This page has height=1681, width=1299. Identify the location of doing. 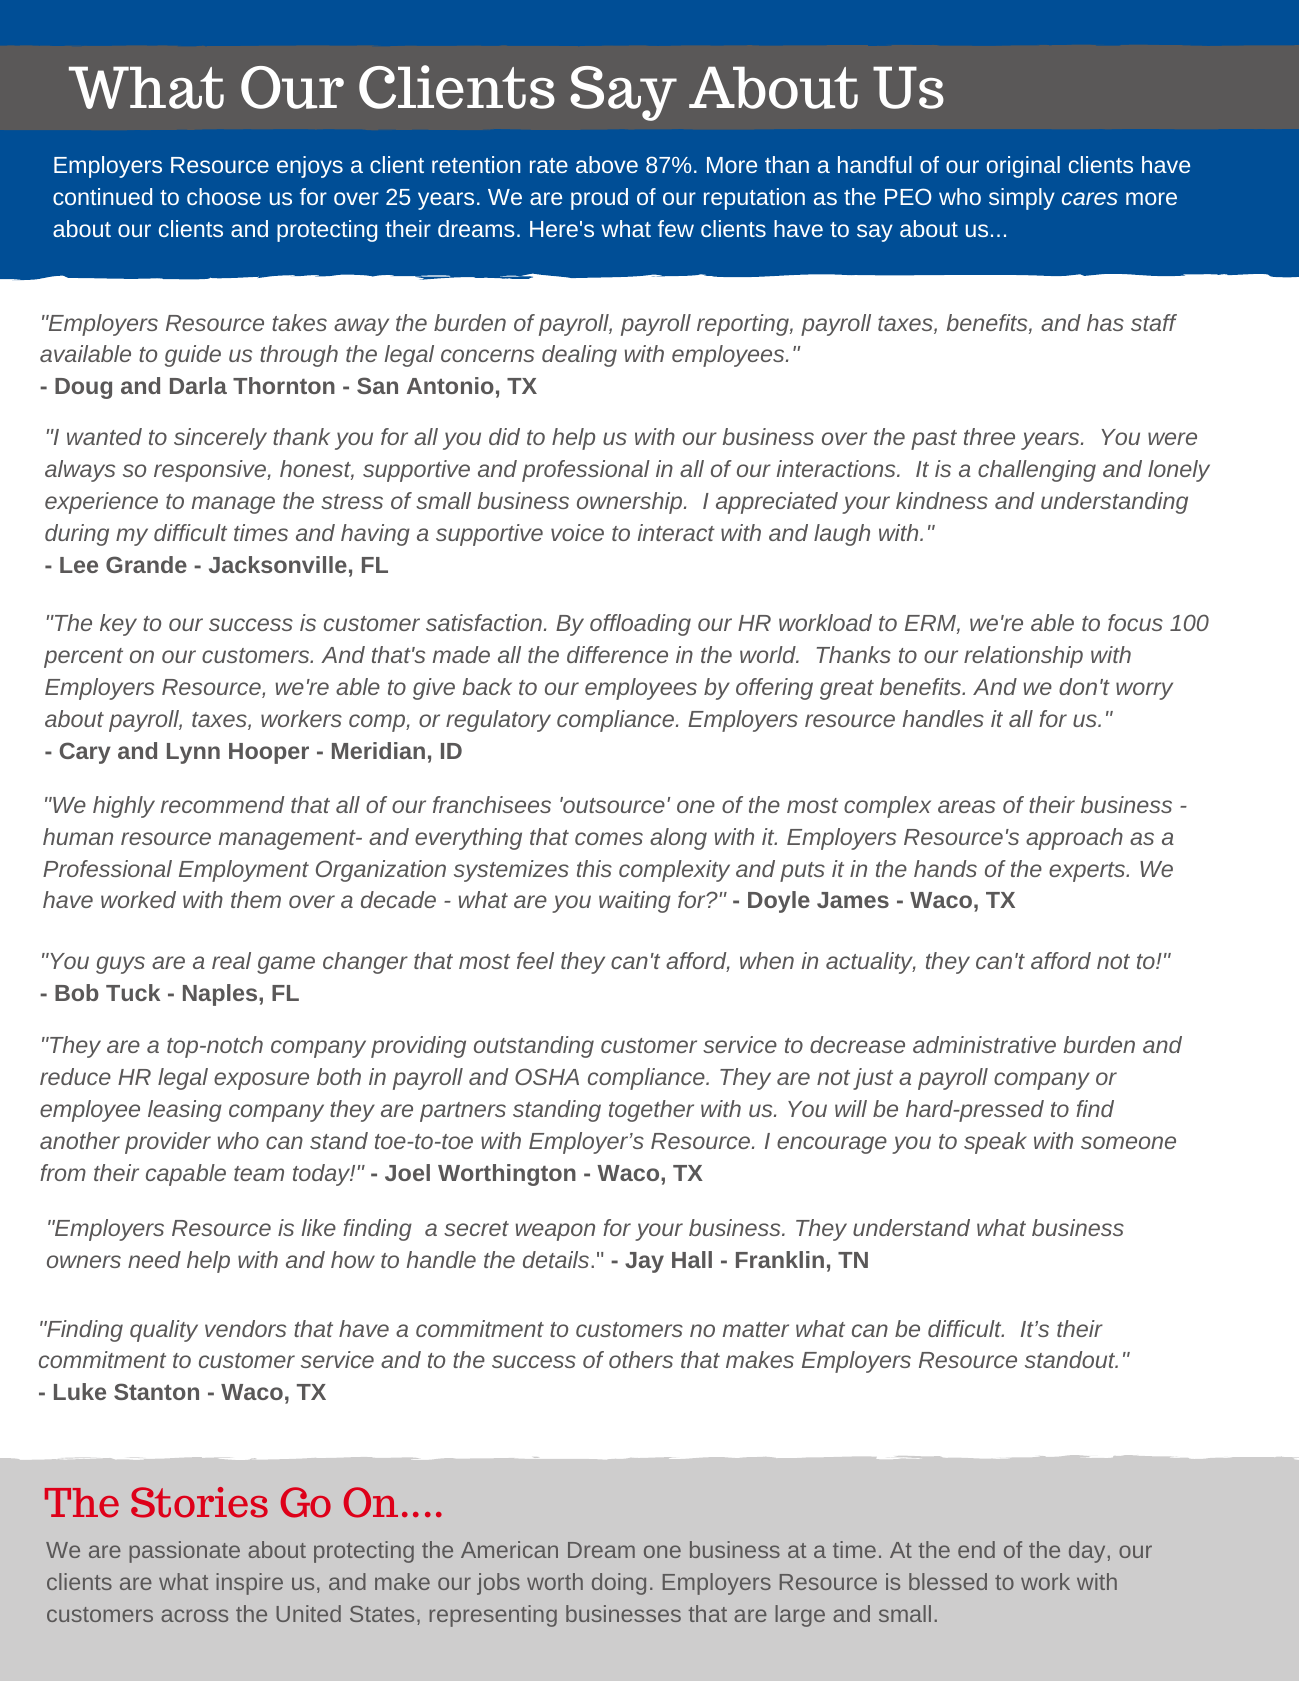
(619, 1584).
